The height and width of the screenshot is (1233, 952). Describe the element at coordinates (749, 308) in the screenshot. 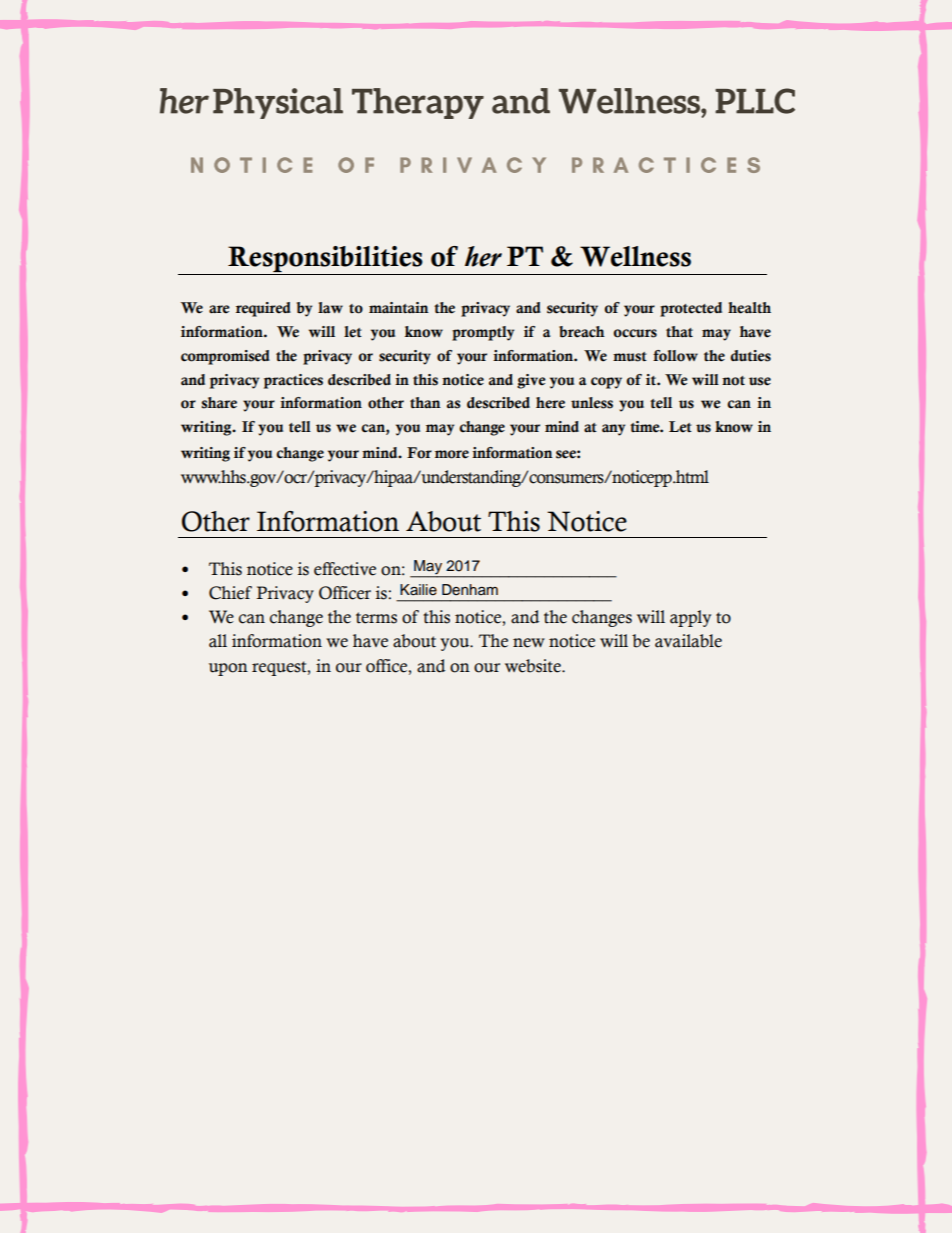

I see `health` at that location.
